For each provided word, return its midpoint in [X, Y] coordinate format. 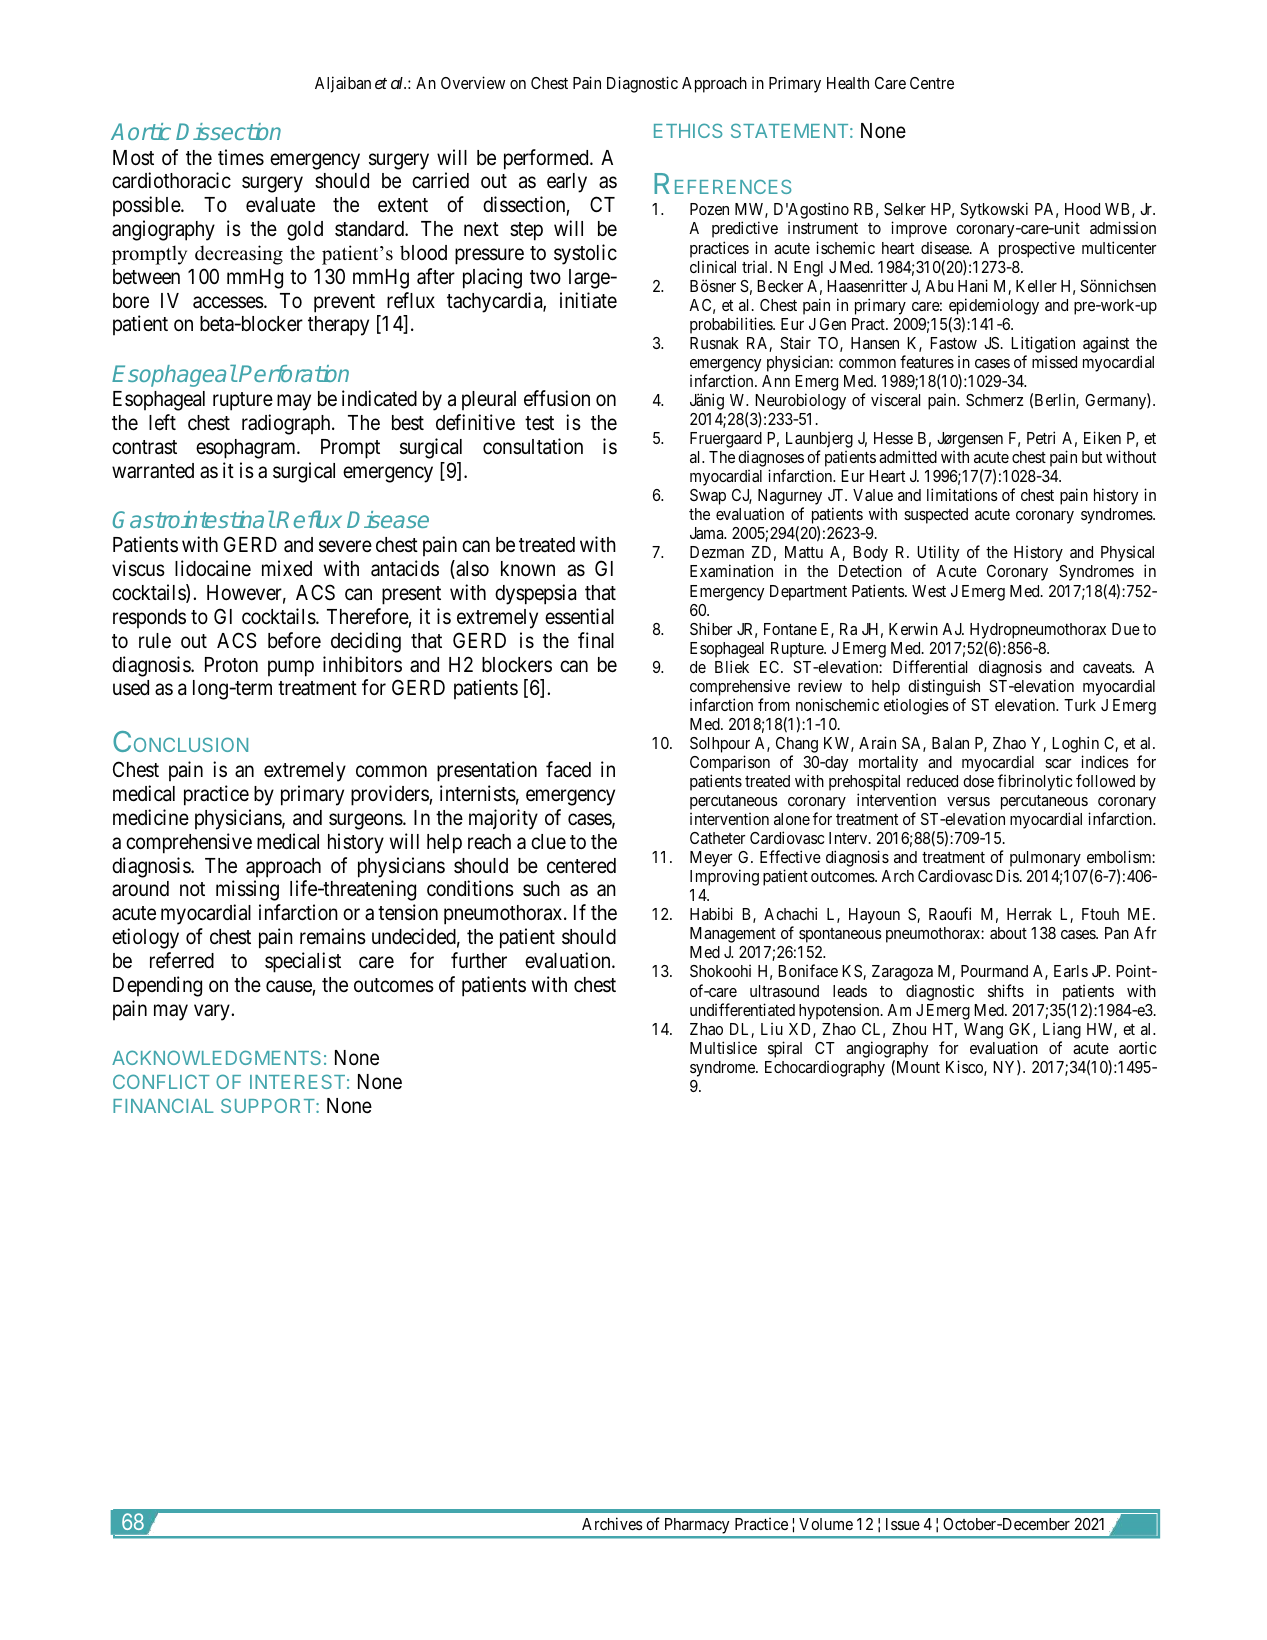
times [241, 157]
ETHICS [688, 130]
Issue [903, 1524]
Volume [826, 1524]
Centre [932, 83]
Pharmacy [697, 1527]
